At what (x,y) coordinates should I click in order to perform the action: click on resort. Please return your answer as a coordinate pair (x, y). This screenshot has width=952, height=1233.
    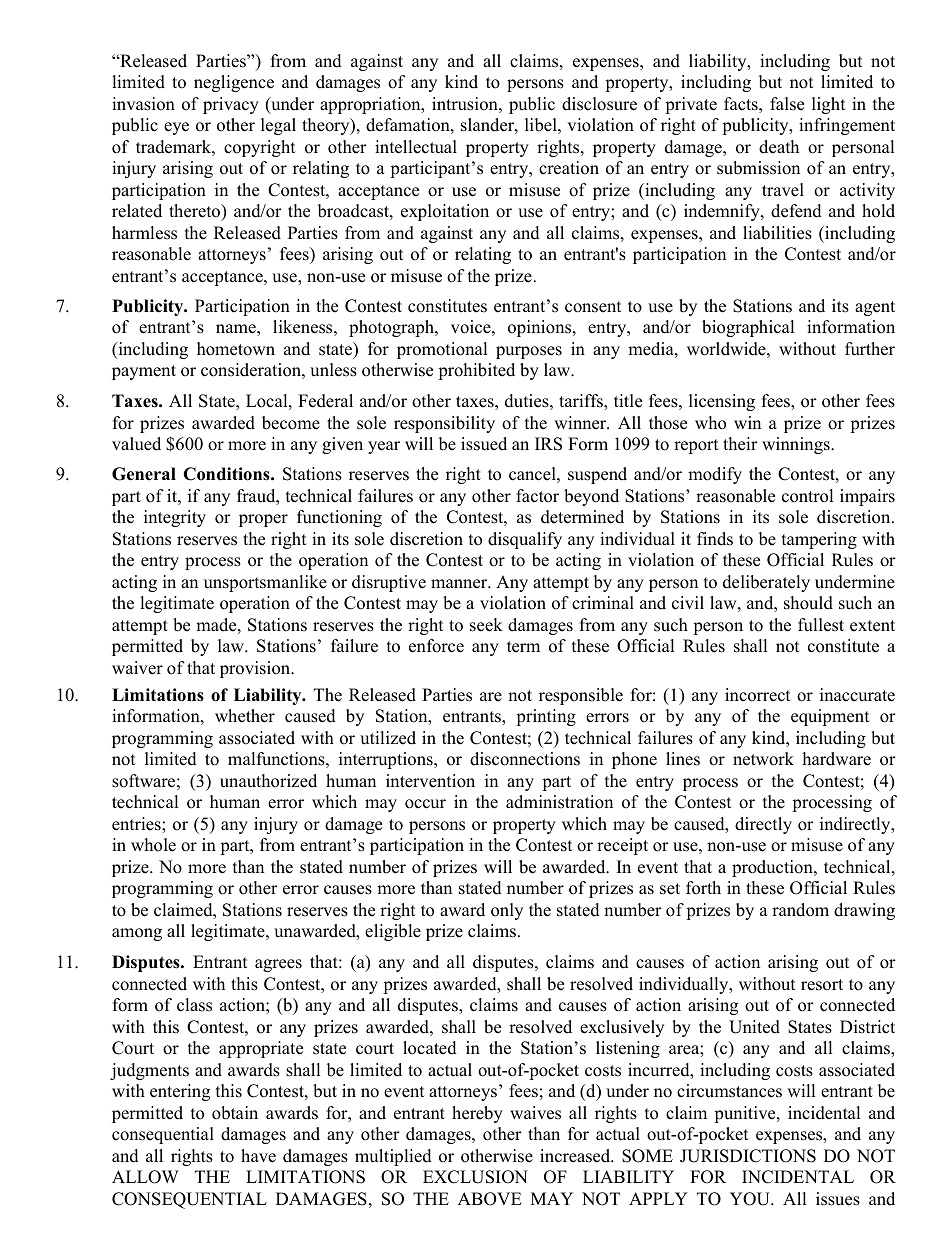
    Looking at the image, I should click on (822, 985).
